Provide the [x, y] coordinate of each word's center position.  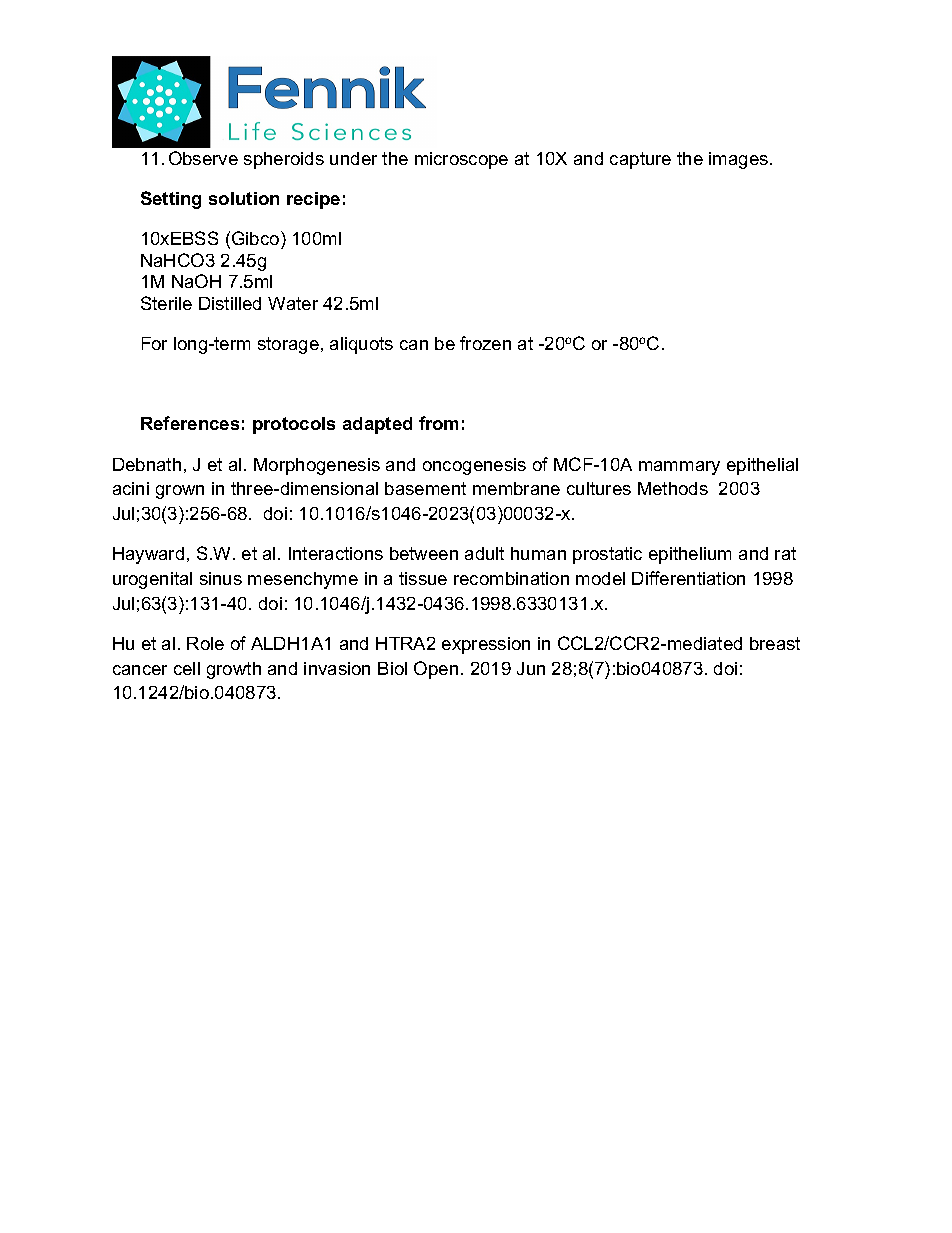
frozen [485, 343]
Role [205, 643]
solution [244, 198]
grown [180, 492]
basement [425, 488]
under [353, 158]
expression [486, 645]
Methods [673, 488]
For [154, 343]
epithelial [762, 466]
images [738, 160]
